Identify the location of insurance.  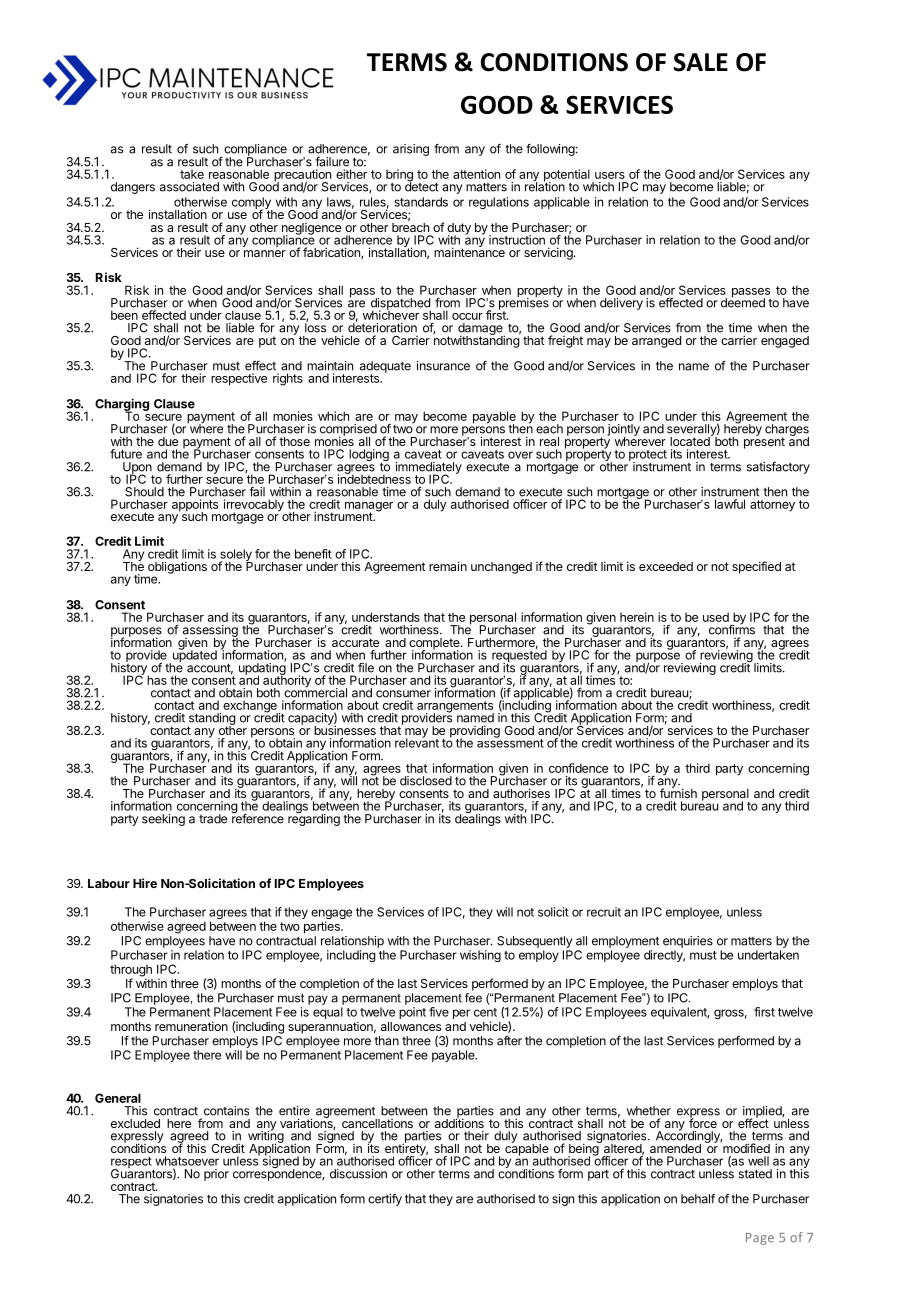
(443, 366).
